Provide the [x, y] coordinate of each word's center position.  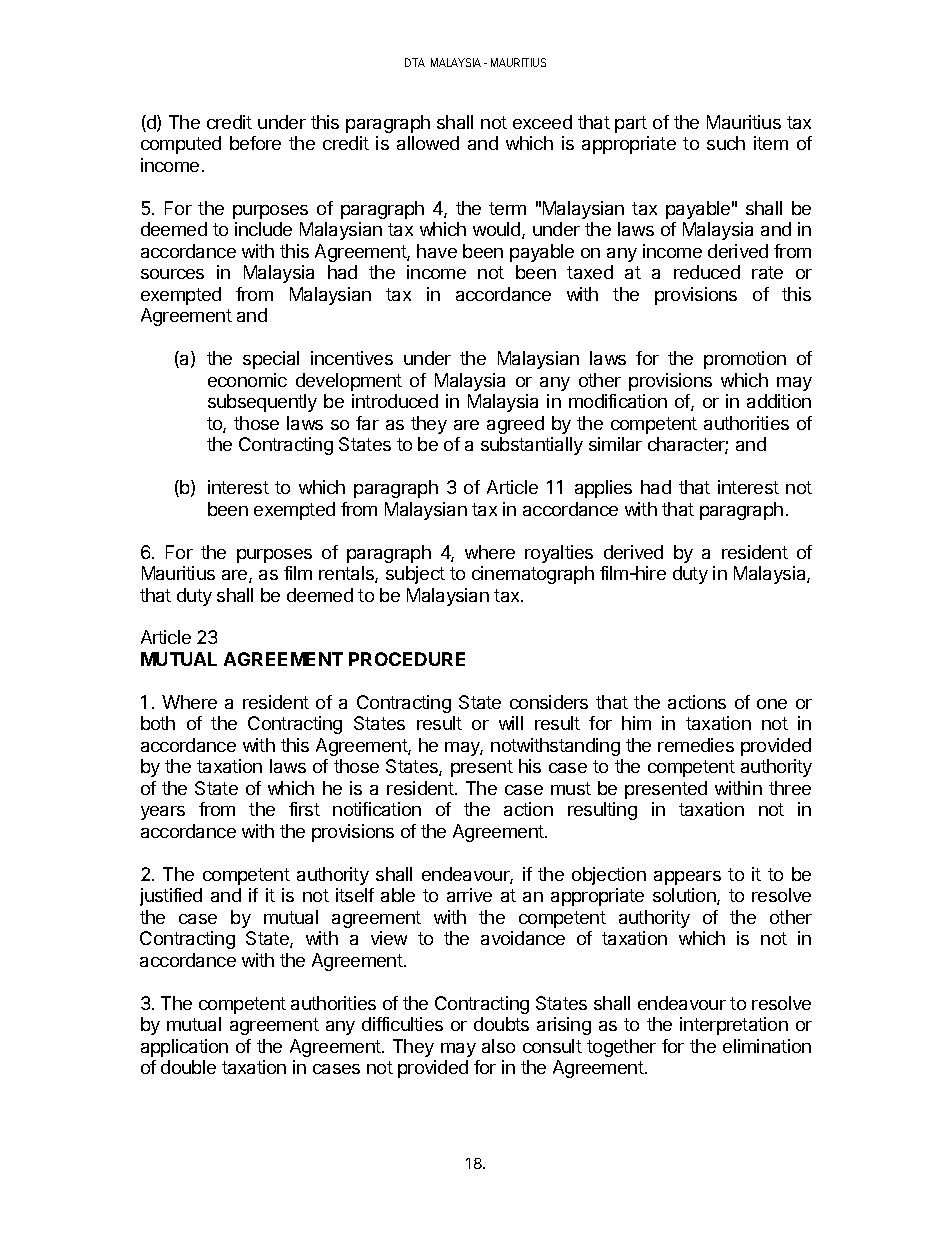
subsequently [262, 403]
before [255, 143]
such [726, 143]
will [511, 723]
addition [779, 401]
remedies [696, 745]
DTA [415, 62]
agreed [515, 425]
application [184, 1048]
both [158, 723]
